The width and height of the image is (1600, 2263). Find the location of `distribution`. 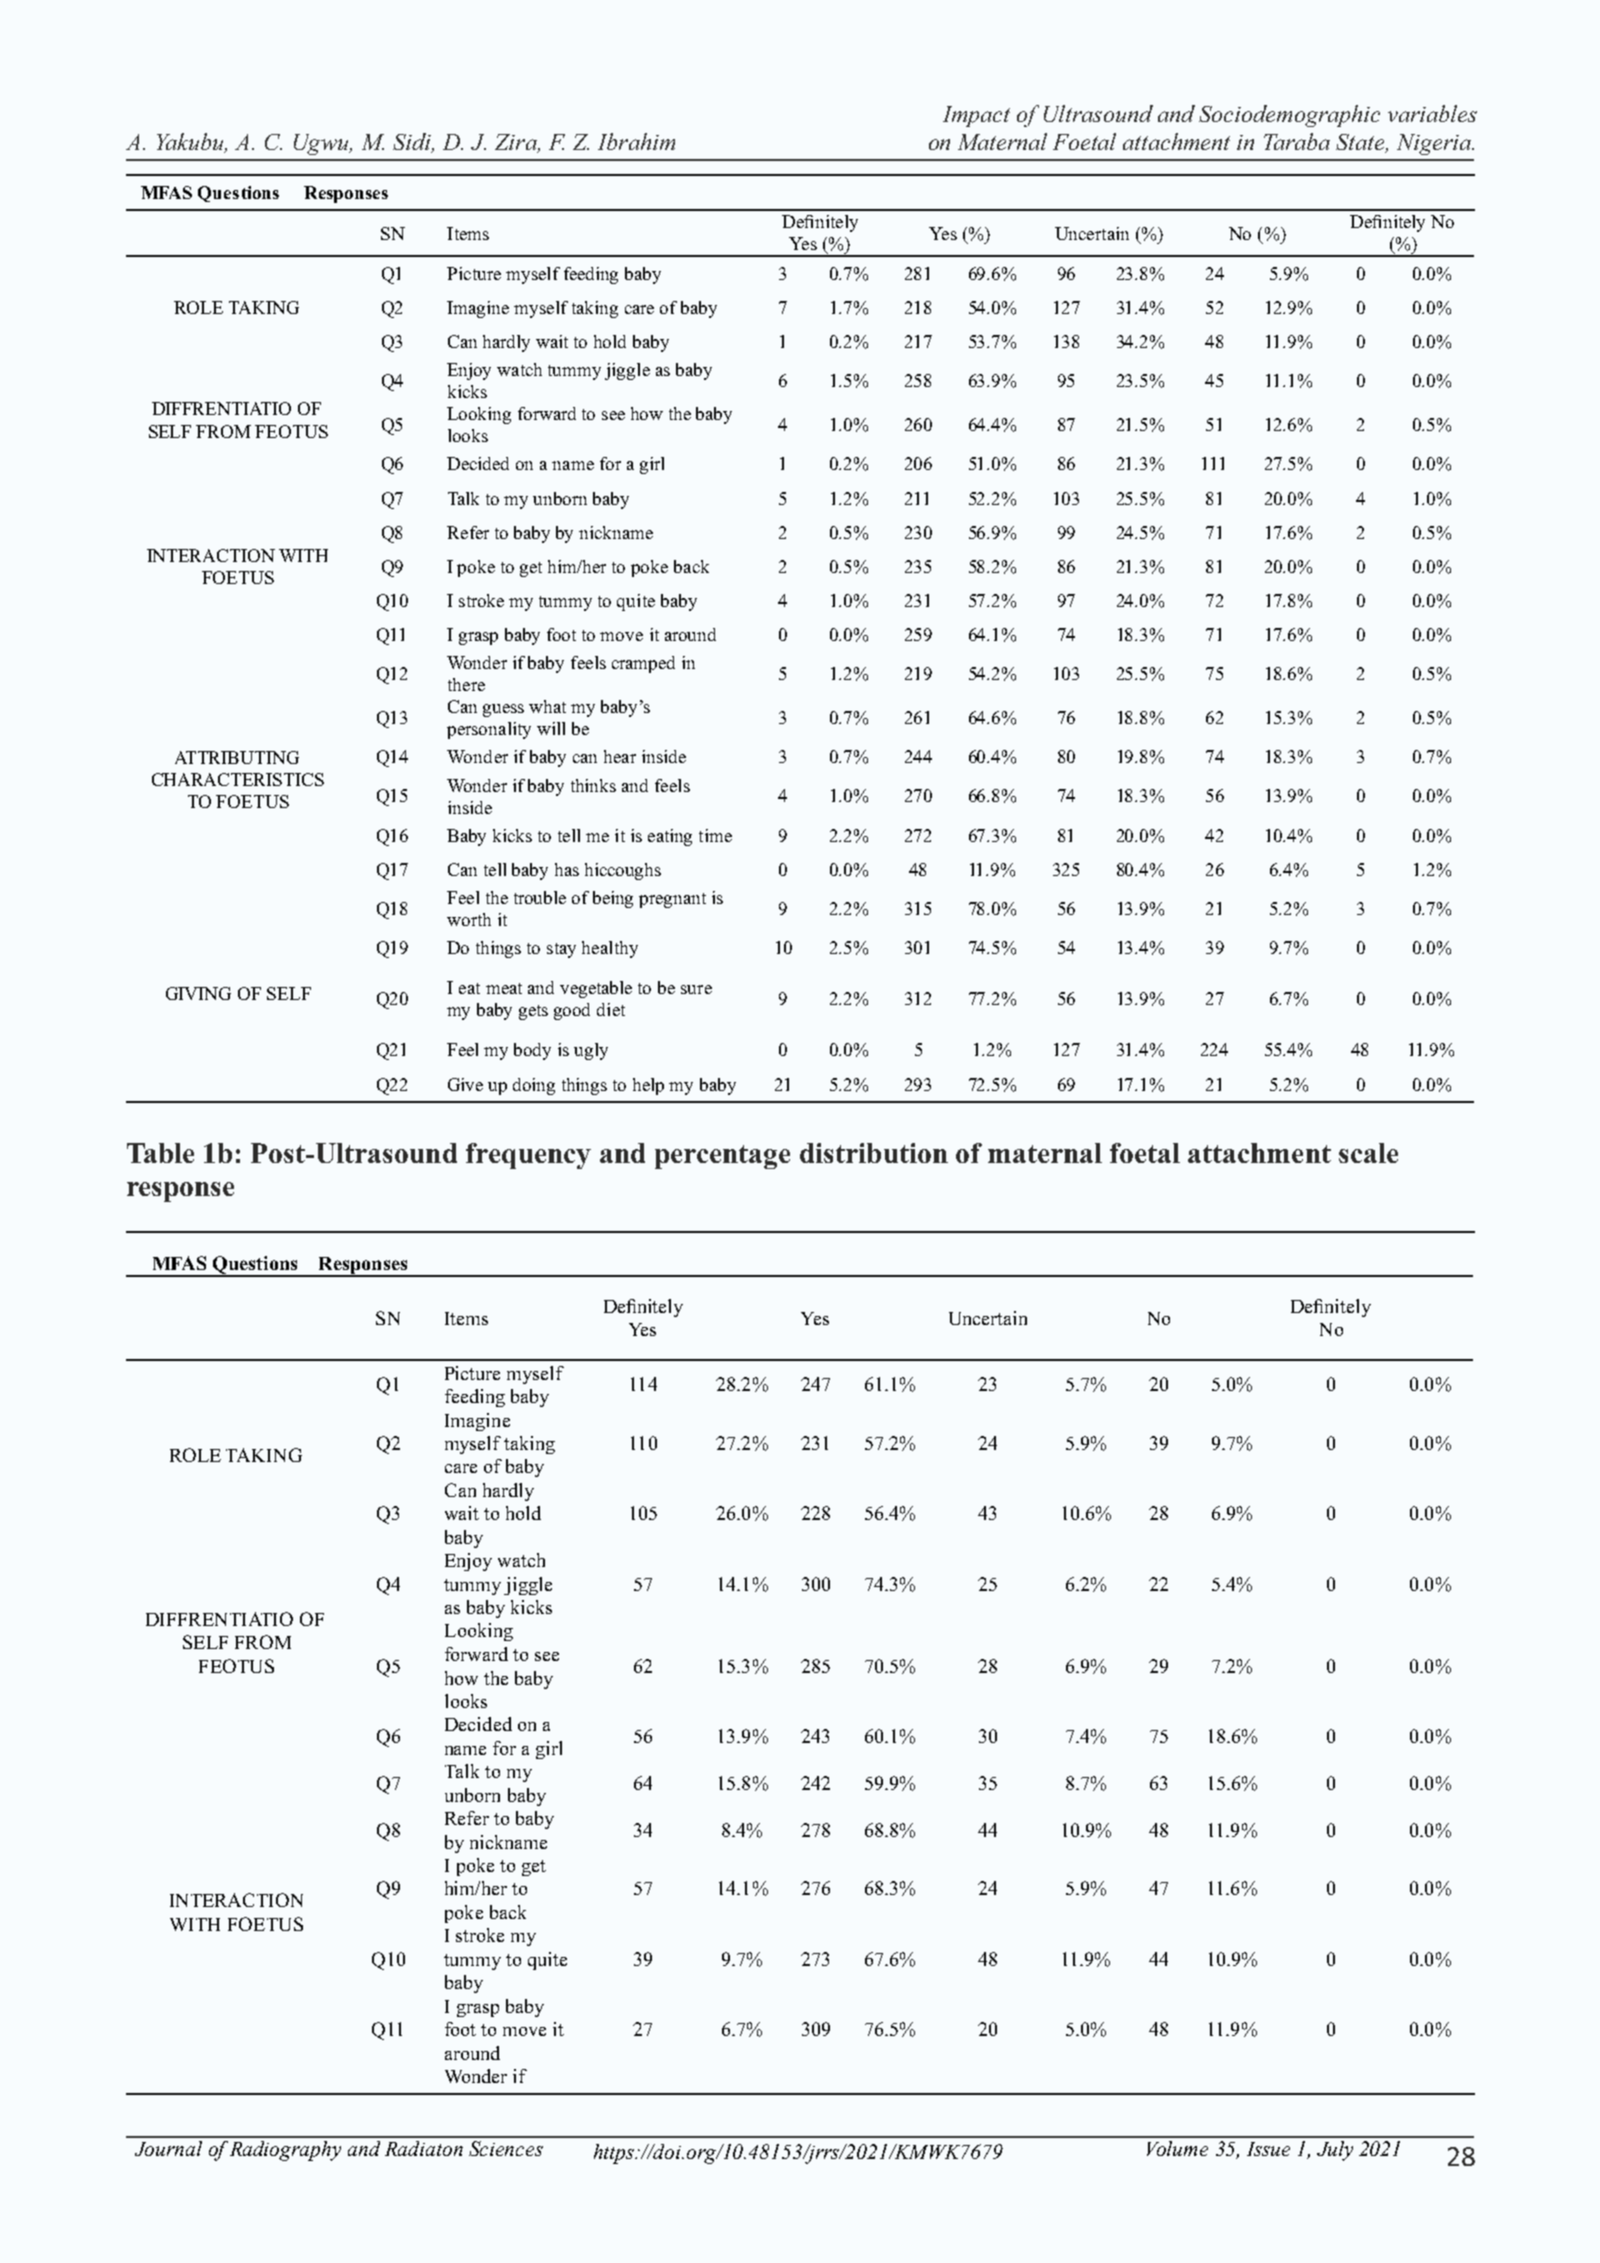

distribution is located at coordinates (874, 1153).
